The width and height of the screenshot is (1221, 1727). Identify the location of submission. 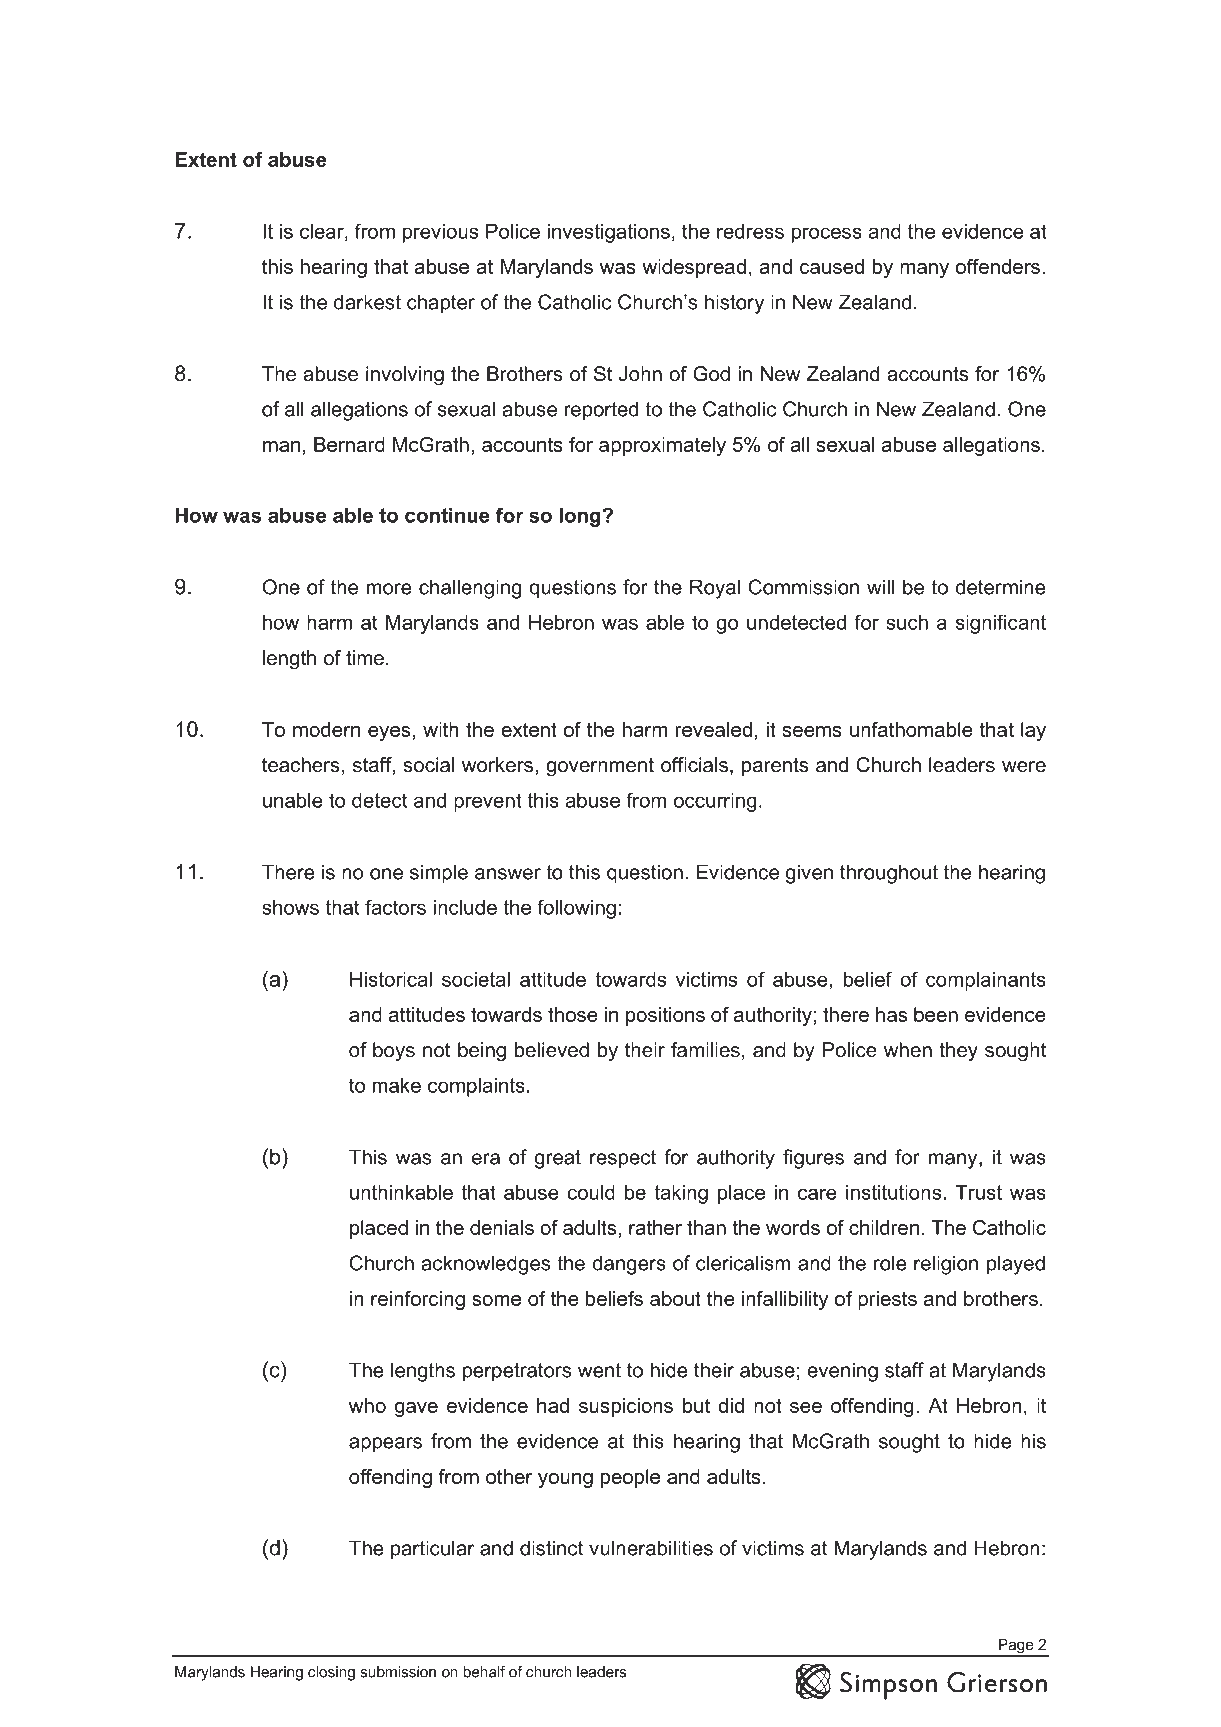
(398, 1672).
